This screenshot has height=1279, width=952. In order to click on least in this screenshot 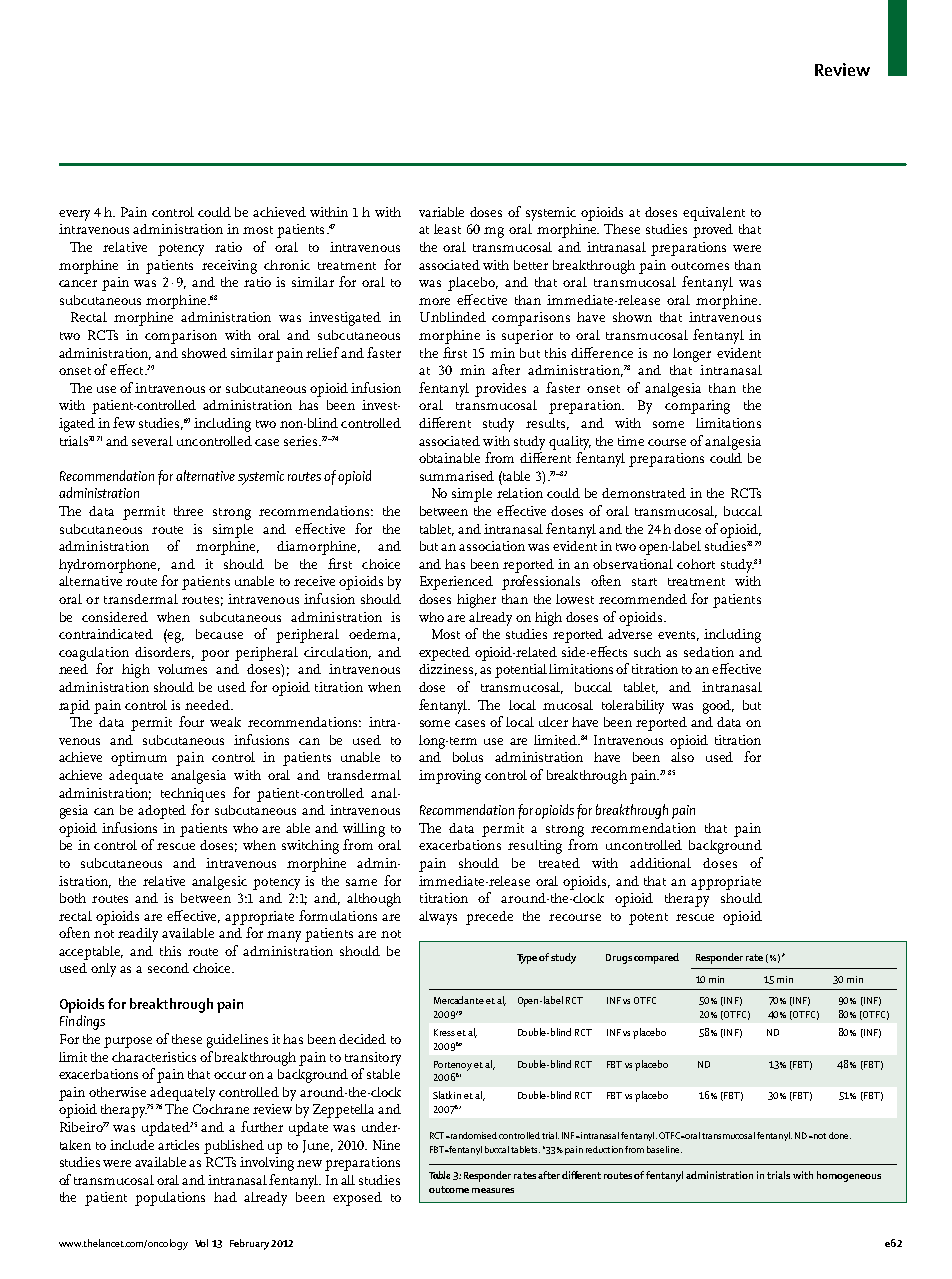, I will do `click(447, 229)`.
